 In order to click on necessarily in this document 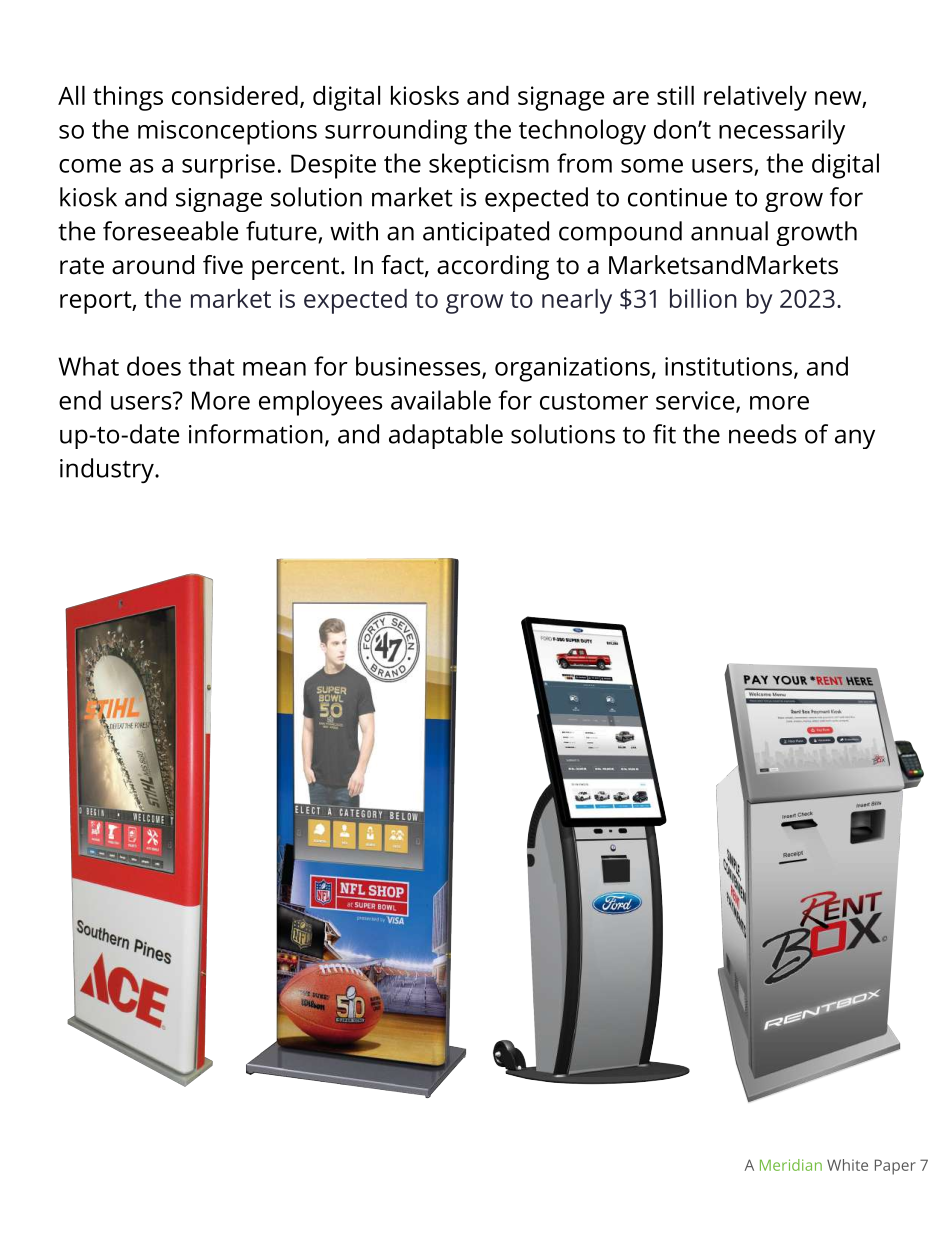, I will do `click(782, 132)`.
